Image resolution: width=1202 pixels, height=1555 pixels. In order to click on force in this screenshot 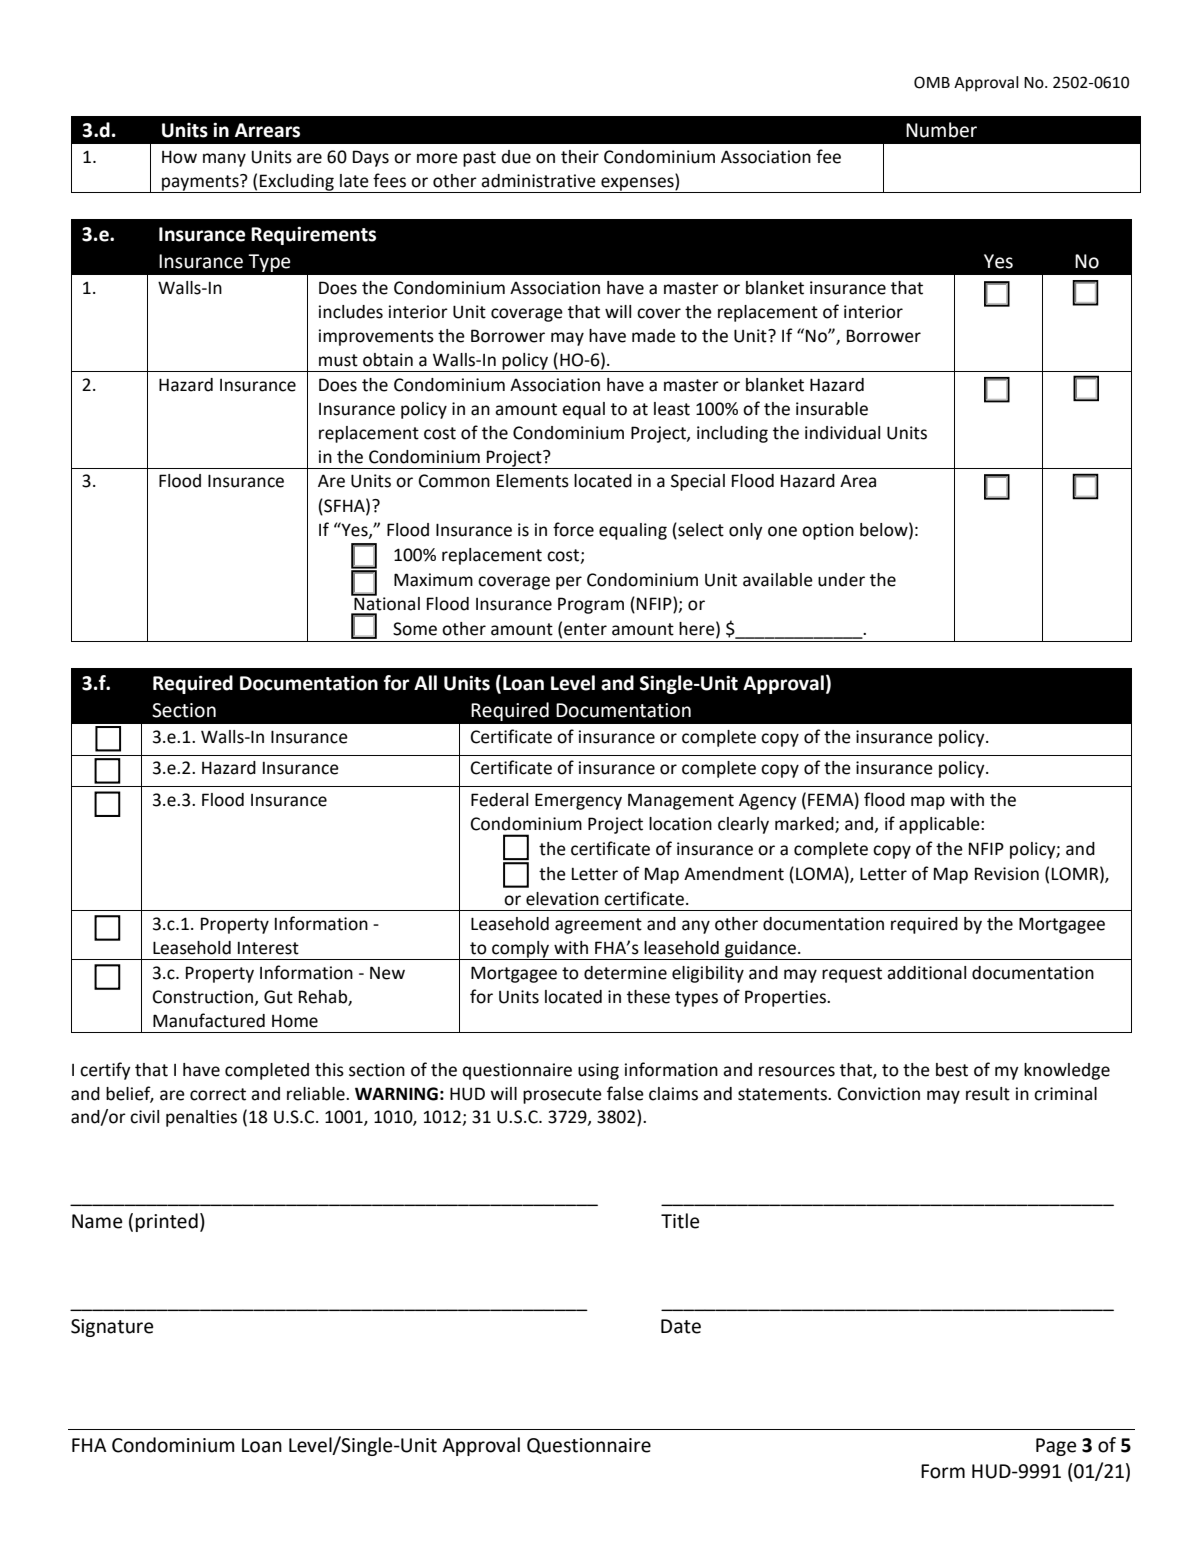, I will do `click(573, 529)`.
